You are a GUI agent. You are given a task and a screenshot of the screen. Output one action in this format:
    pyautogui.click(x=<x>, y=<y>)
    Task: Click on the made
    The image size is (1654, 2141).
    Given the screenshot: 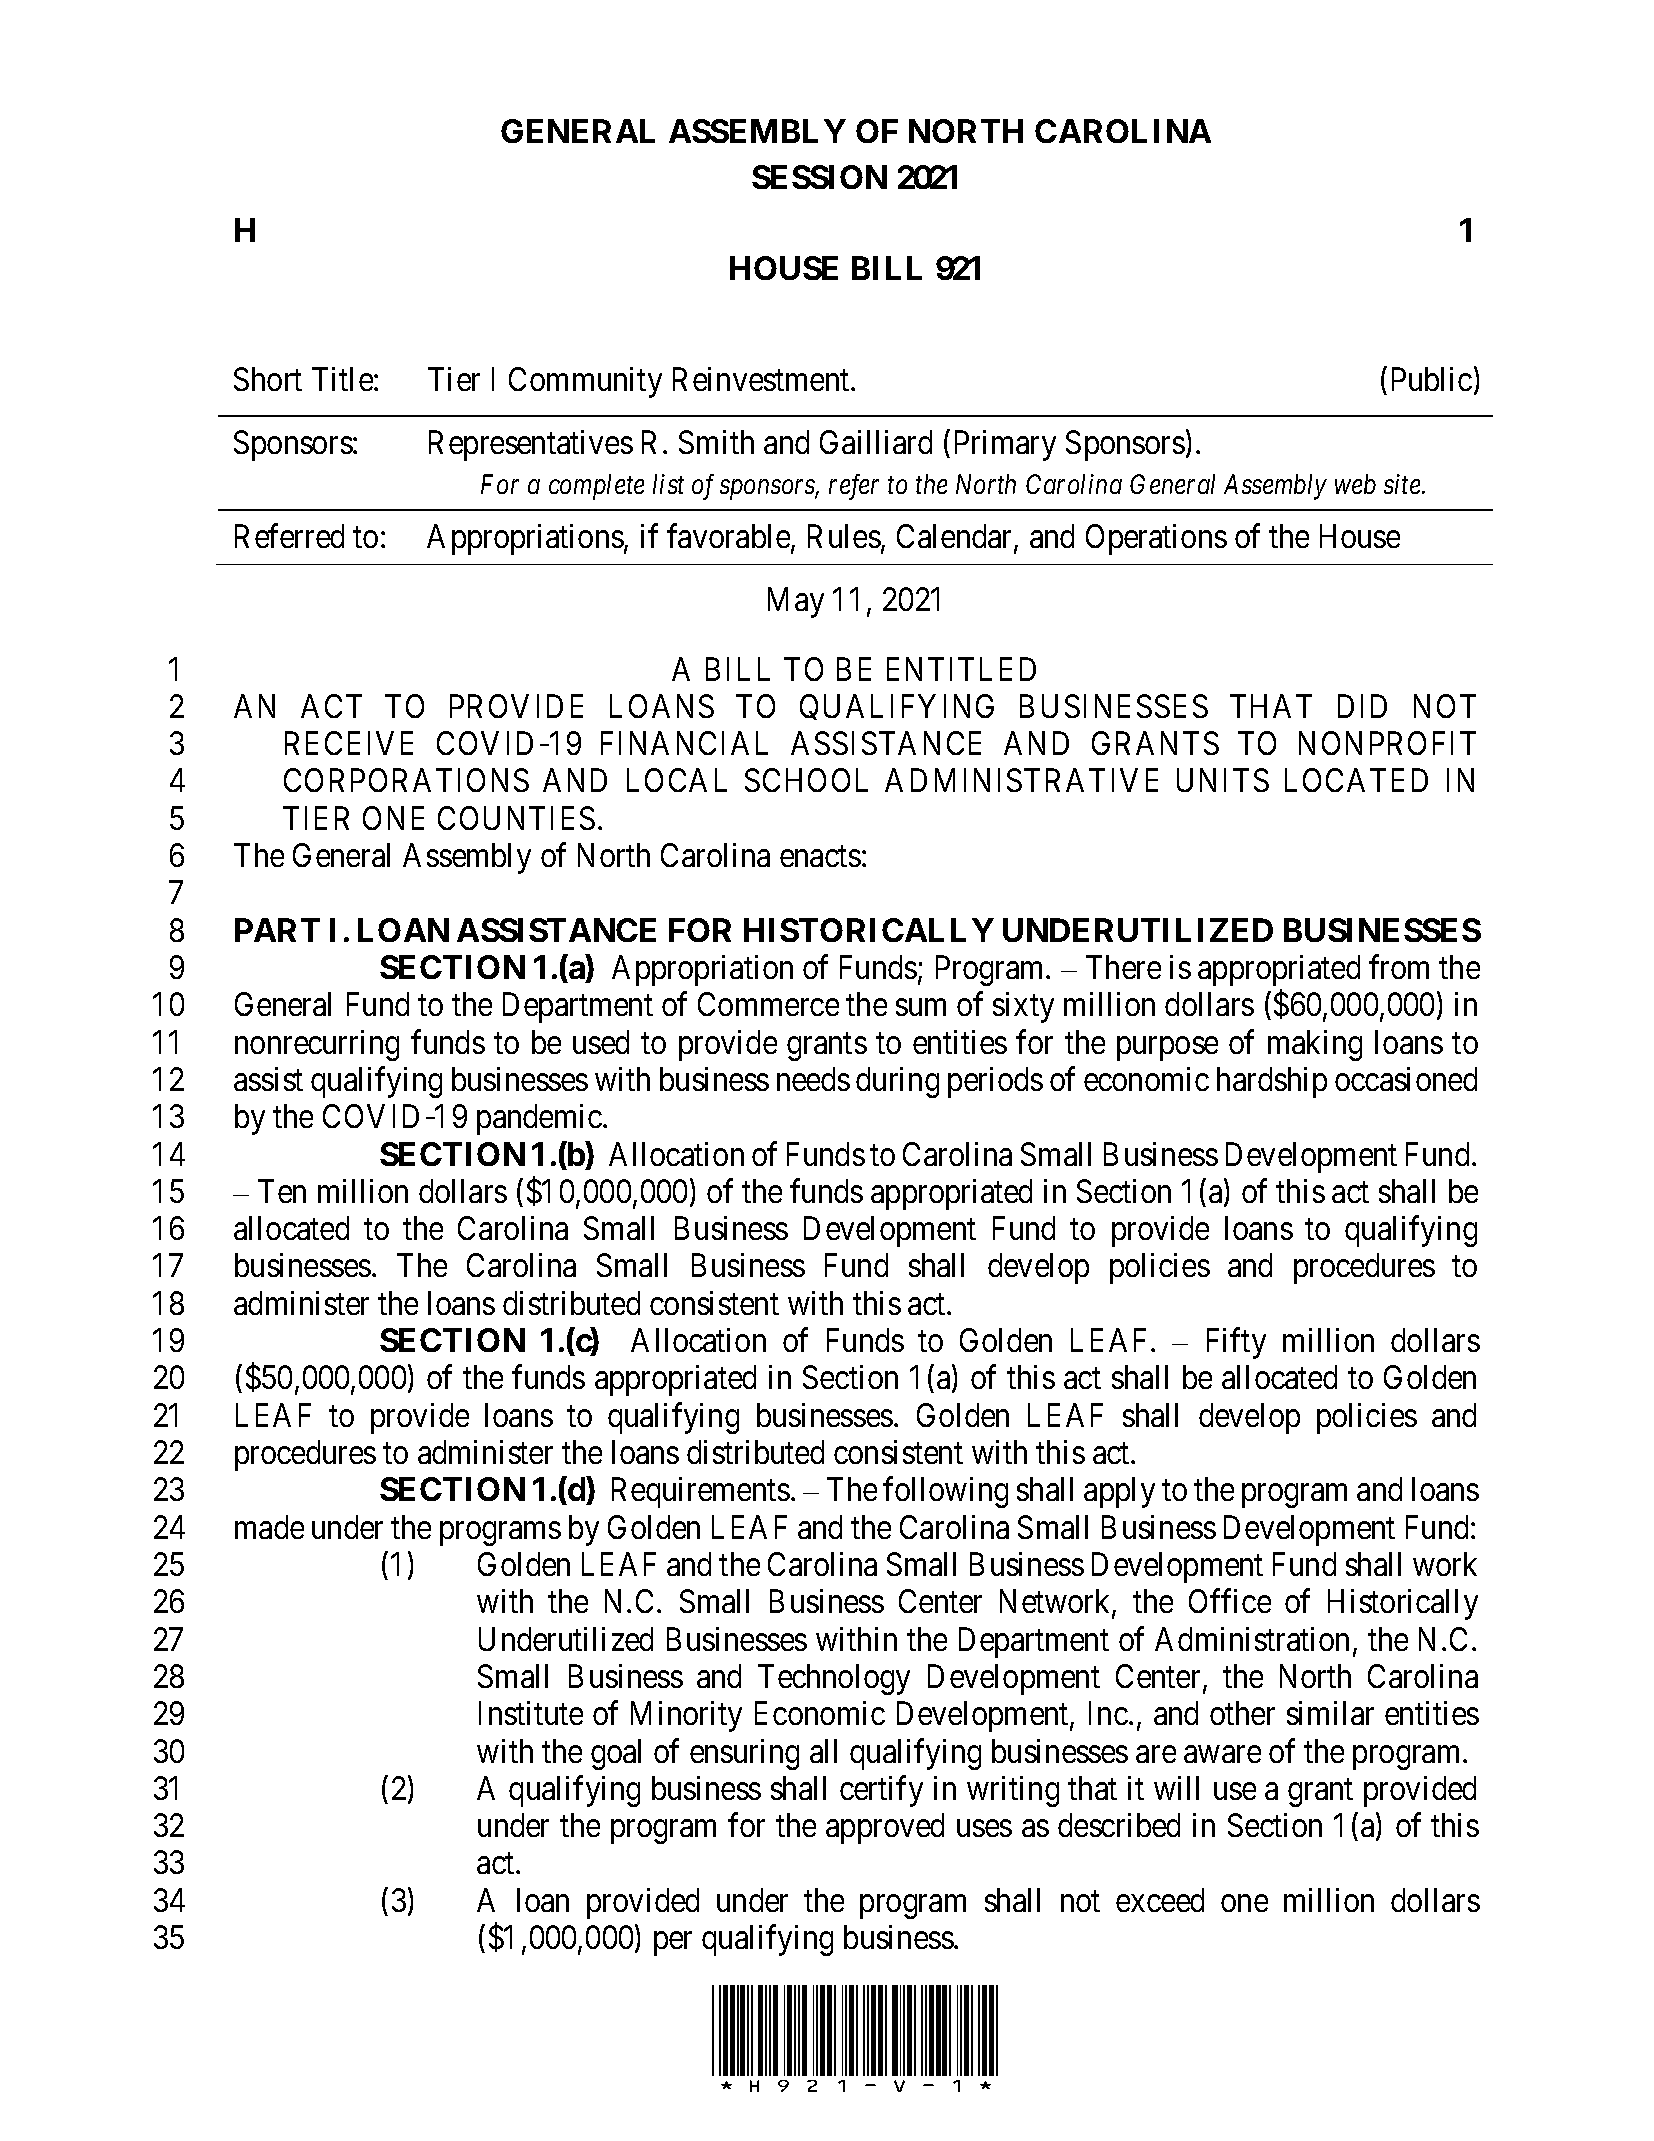 What is the action you would take?
    pyautogui.click(x=269, y=1527)
